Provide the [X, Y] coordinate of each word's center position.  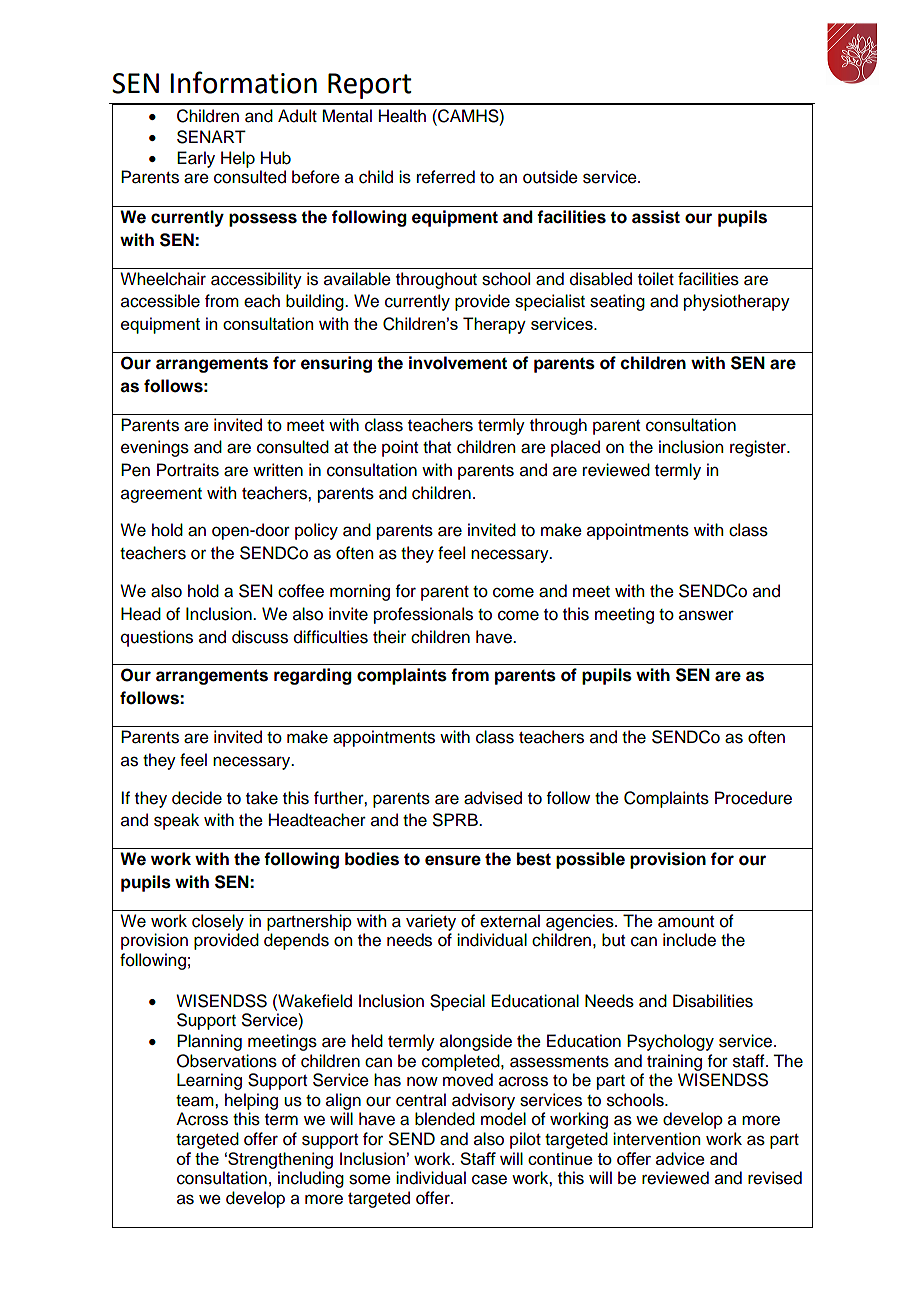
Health [402, 116]
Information [244, 82]
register [759, 448]
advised [493, 798]
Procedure [753, 798]
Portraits [188, 470]
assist [656, 217]
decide [197, 798]
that [437, 447]
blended [445, 1119]
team [196, 1101]
